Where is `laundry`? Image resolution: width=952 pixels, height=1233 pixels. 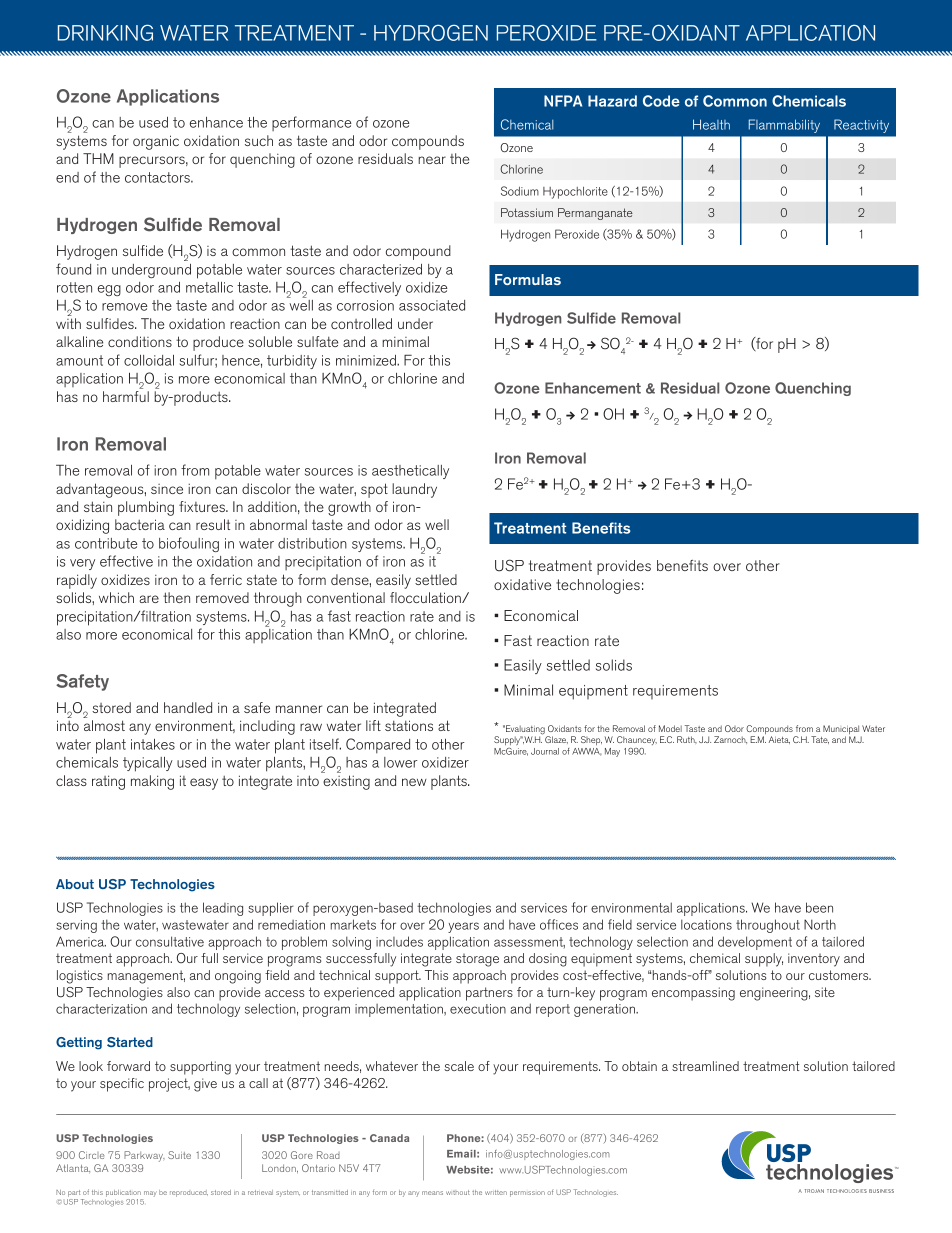
laundry is located at coordinates (414, 490).
